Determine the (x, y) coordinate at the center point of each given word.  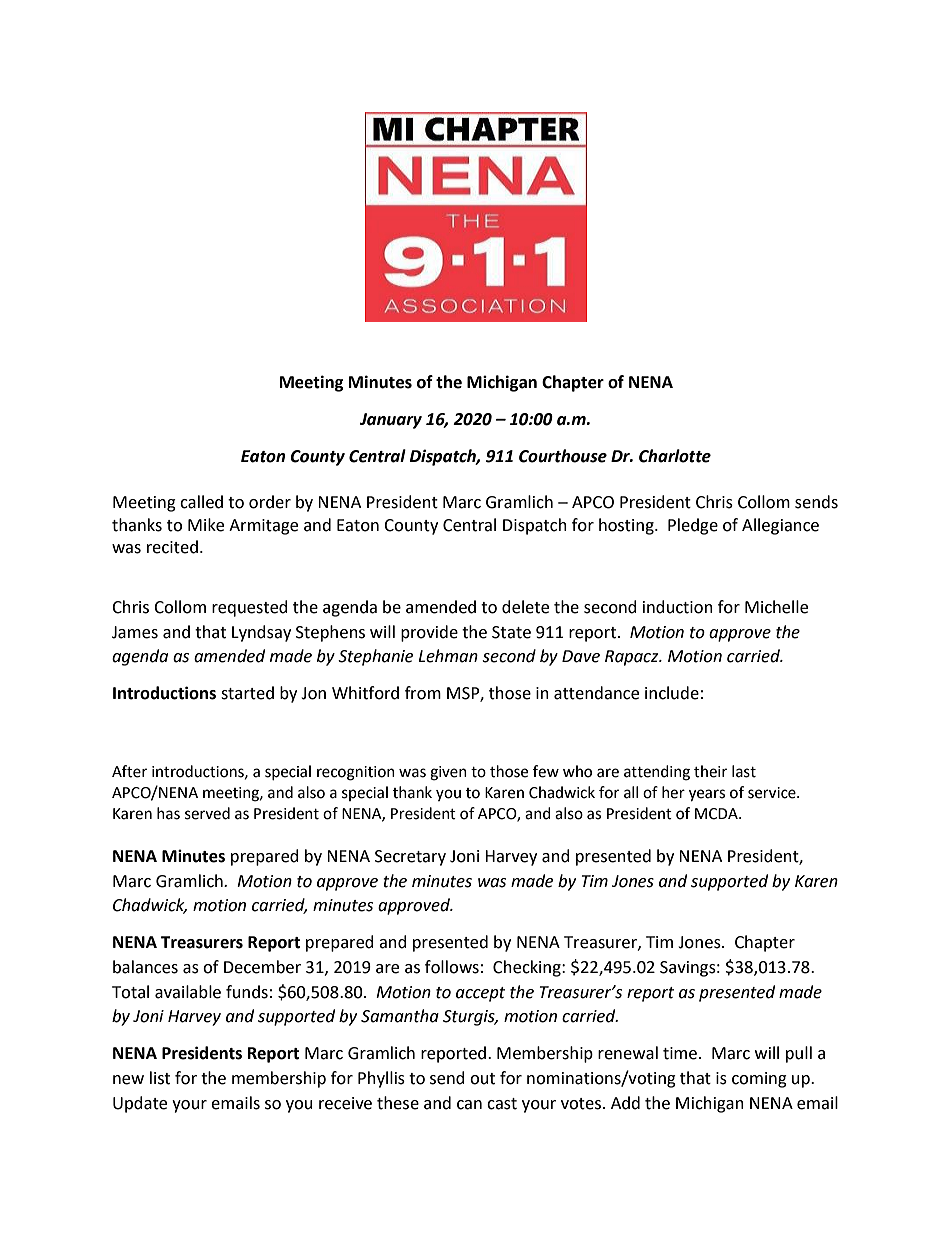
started (247, 693)
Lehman (448, 656)
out (482, 1079)
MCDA (717, 814)
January (391, 421)
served (207, 813)
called (201, 502)
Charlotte (675, 456)
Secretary (410, 858)
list (160, 1078)
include (672, 693)
